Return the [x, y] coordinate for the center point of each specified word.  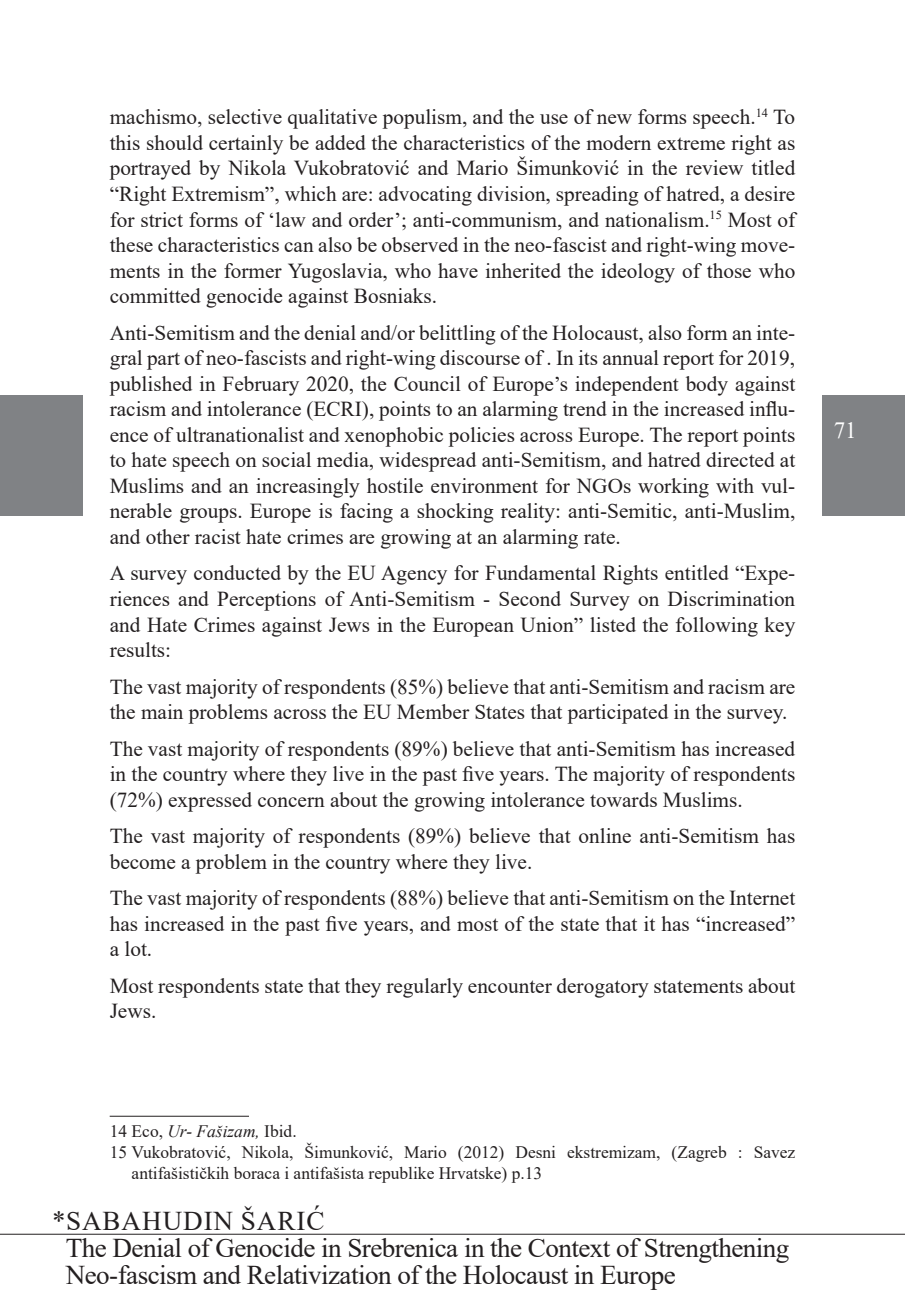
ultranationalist [240, 434]
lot [137, 948]
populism [423, 119]
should [175, 142]
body [707, 386]
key [779, 627]
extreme [691, 143]
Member [433, 711]
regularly [424, 988]
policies [482, 437]
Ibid [279, 1131]
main [162, 711]
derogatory [603, 988]
